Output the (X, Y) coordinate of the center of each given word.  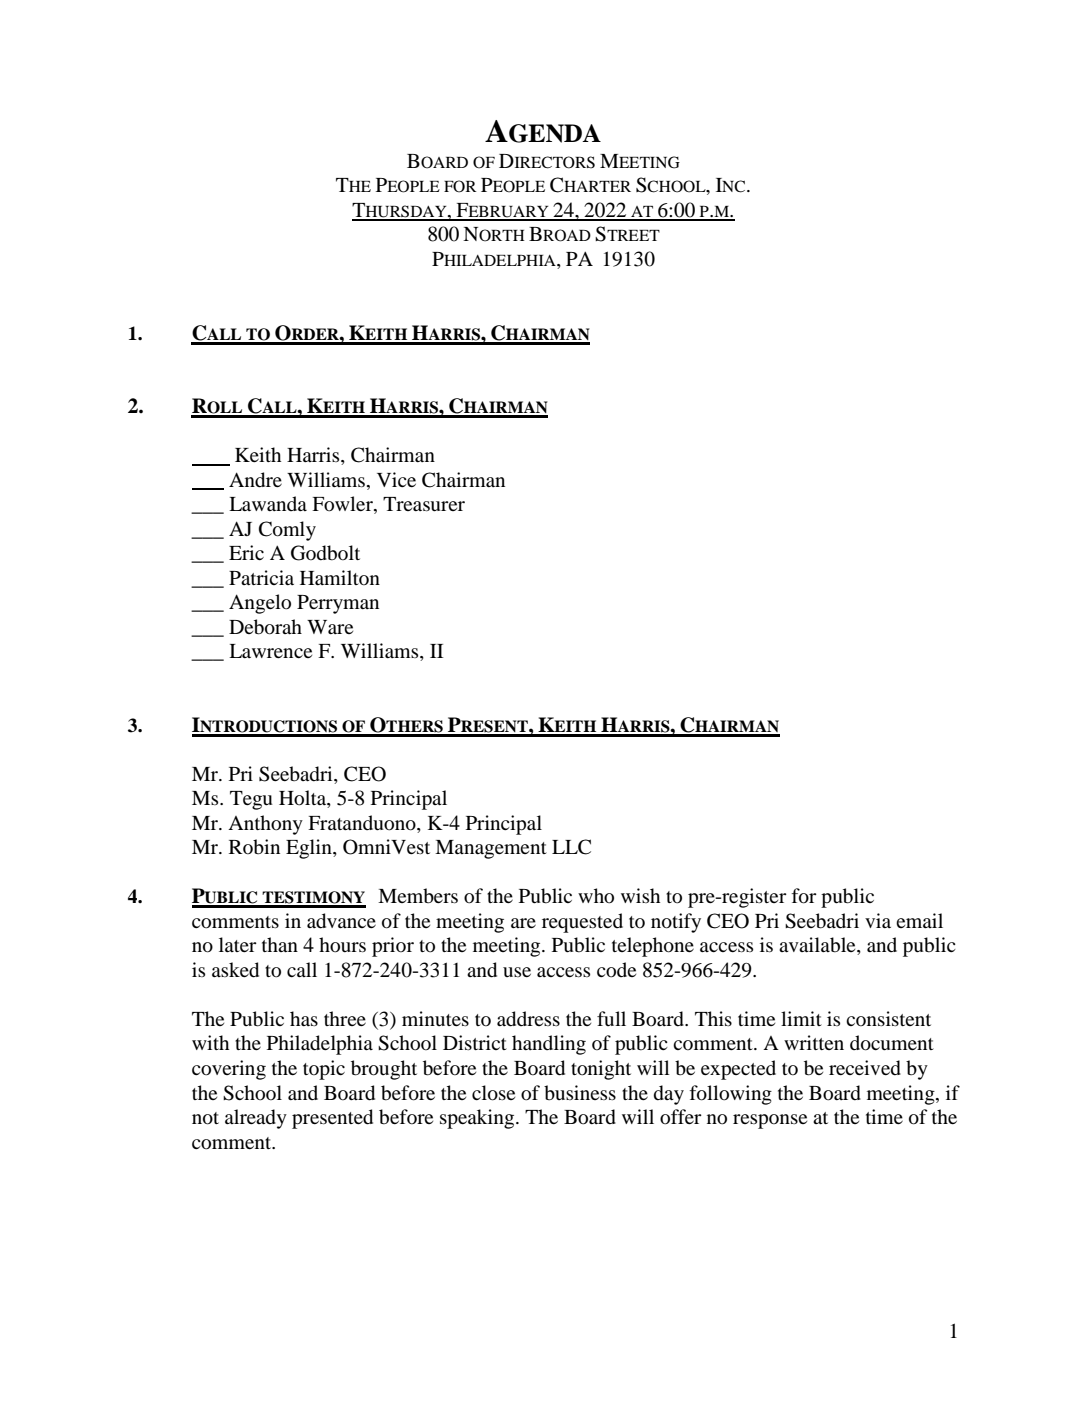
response (770, 1121)
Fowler (343, 505)
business (580, 1093)
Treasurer (424, 504)
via (878, 920)
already (256, 1119)
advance (341, 921)
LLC (571, 847)
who (596, 896)
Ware (330, 627)
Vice (396, 479)
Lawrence (270, 651)
